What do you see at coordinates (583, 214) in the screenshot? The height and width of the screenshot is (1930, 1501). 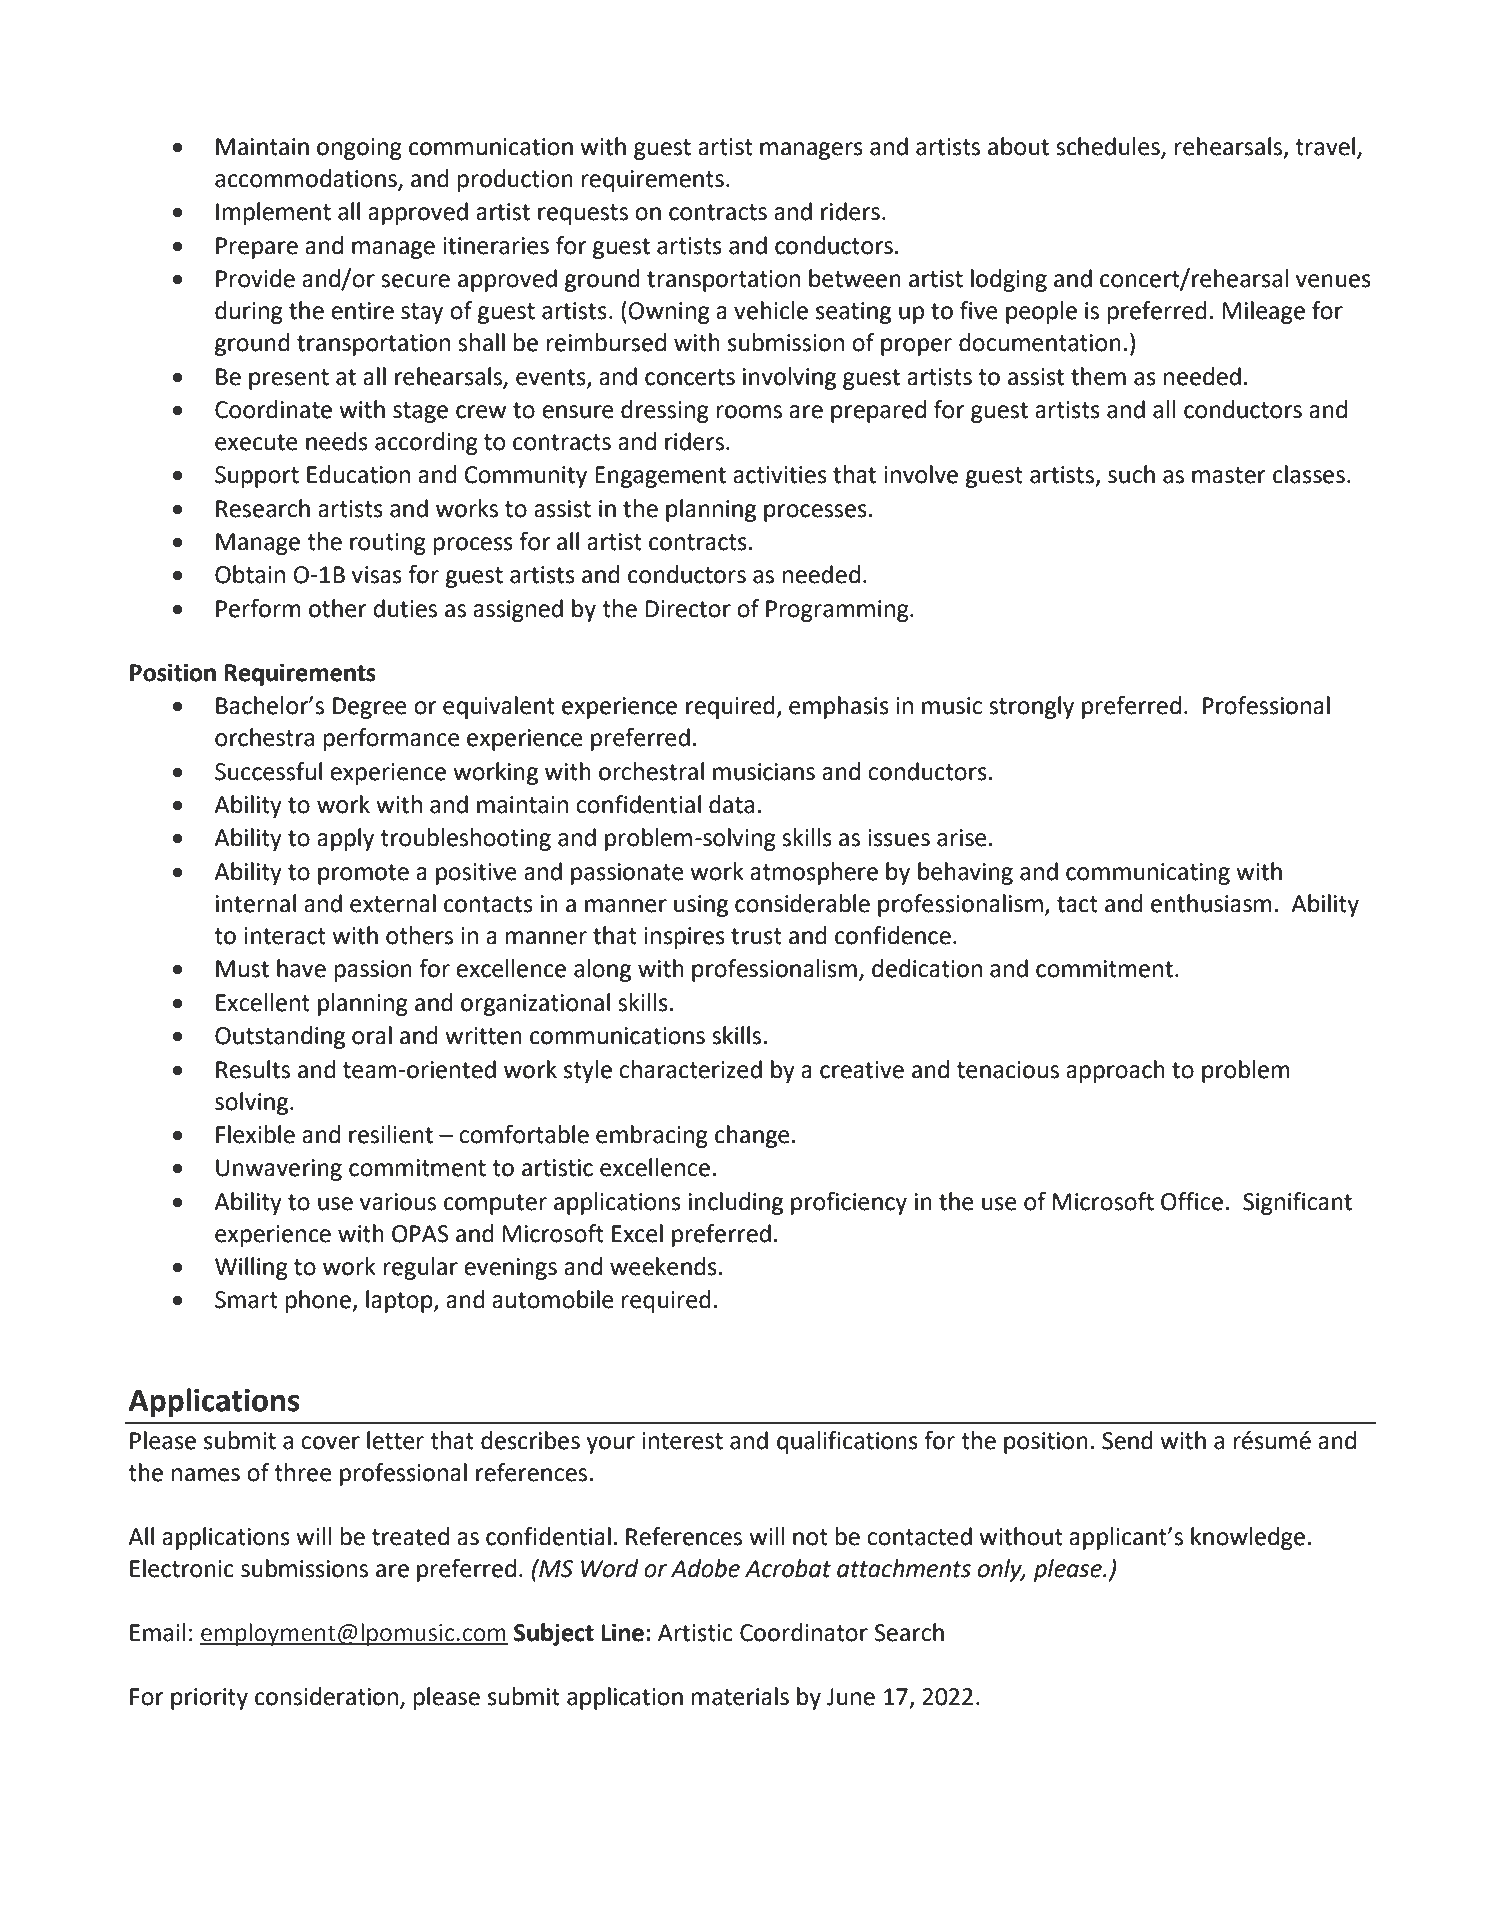 I see `requests` at bounding box center [583, 214].
